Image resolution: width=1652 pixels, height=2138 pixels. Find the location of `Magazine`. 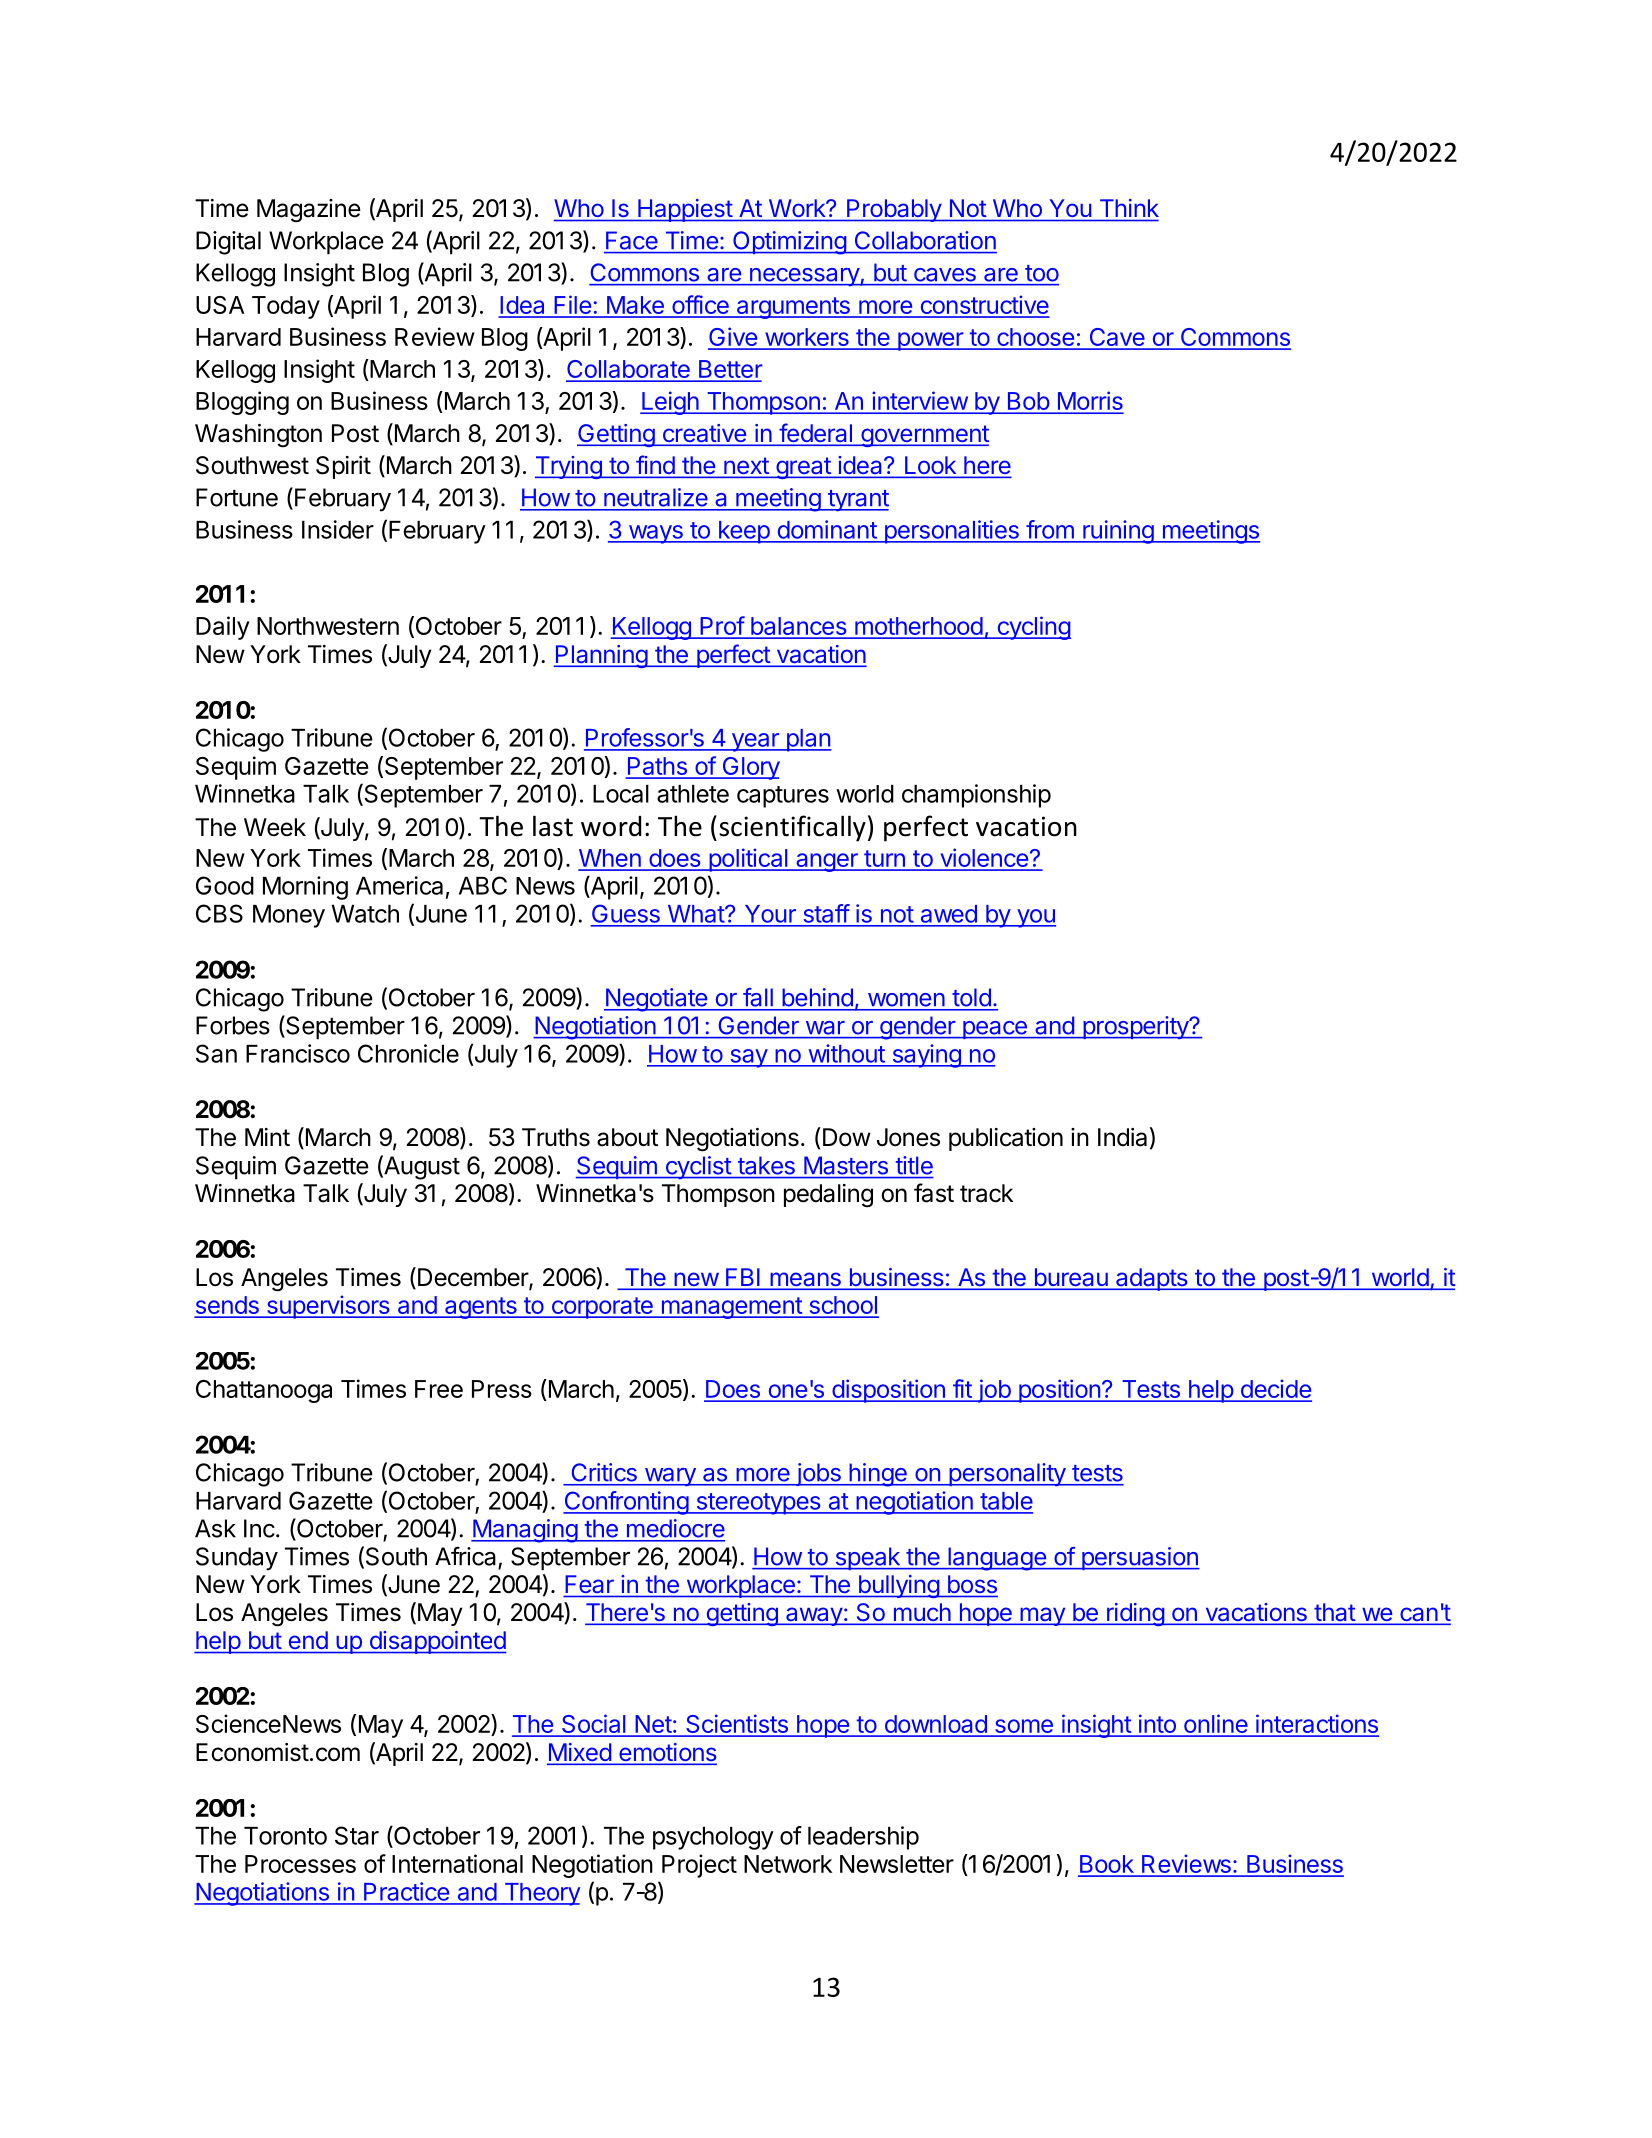

Magazine is located at coordinates (309, 211).
